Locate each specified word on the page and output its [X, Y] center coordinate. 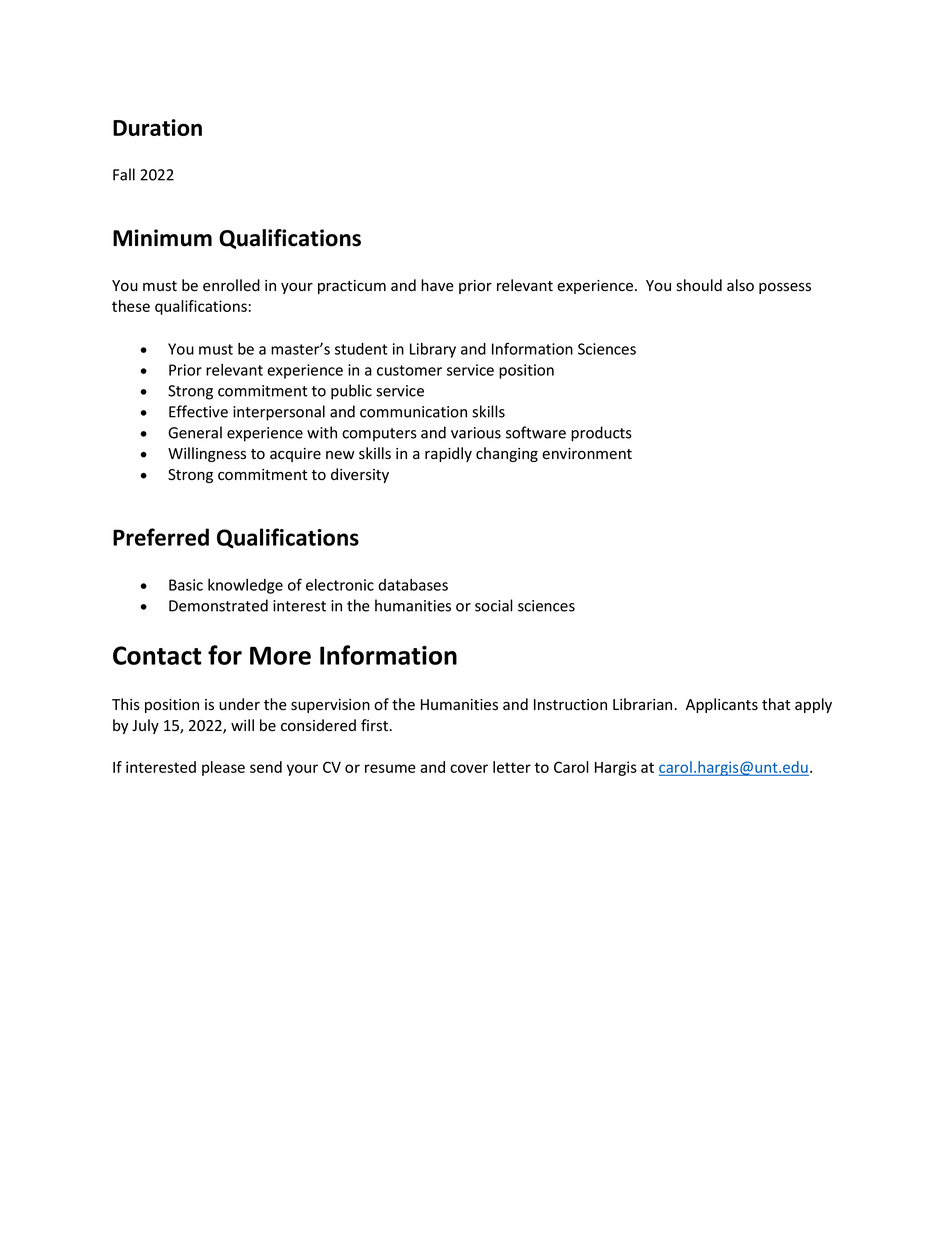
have [437, 285]
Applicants [722, 705]
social [494, 605]
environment [587, 454]
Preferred [161, 537]
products [601, 434]
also [740, 285]
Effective [198, 411]
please [223, 768]
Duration [157, 127]
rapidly [448, 454]
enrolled [231, 285]
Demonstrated [218, 605]
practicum [352, 287]
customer [409, 370]
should [699, 285]
